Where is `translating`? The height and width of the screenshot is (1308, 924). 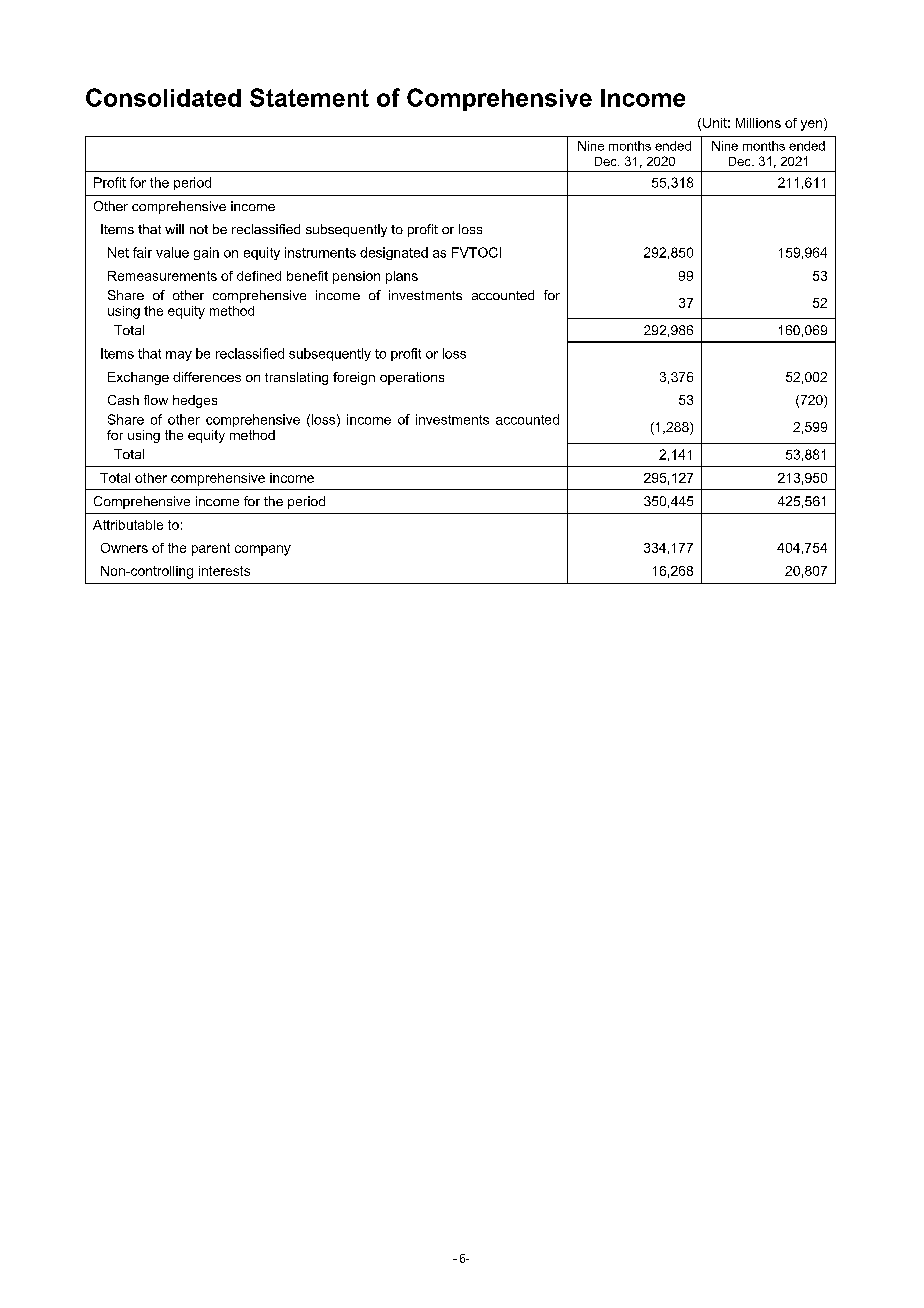 translating is located at coordinates (296, 378).
